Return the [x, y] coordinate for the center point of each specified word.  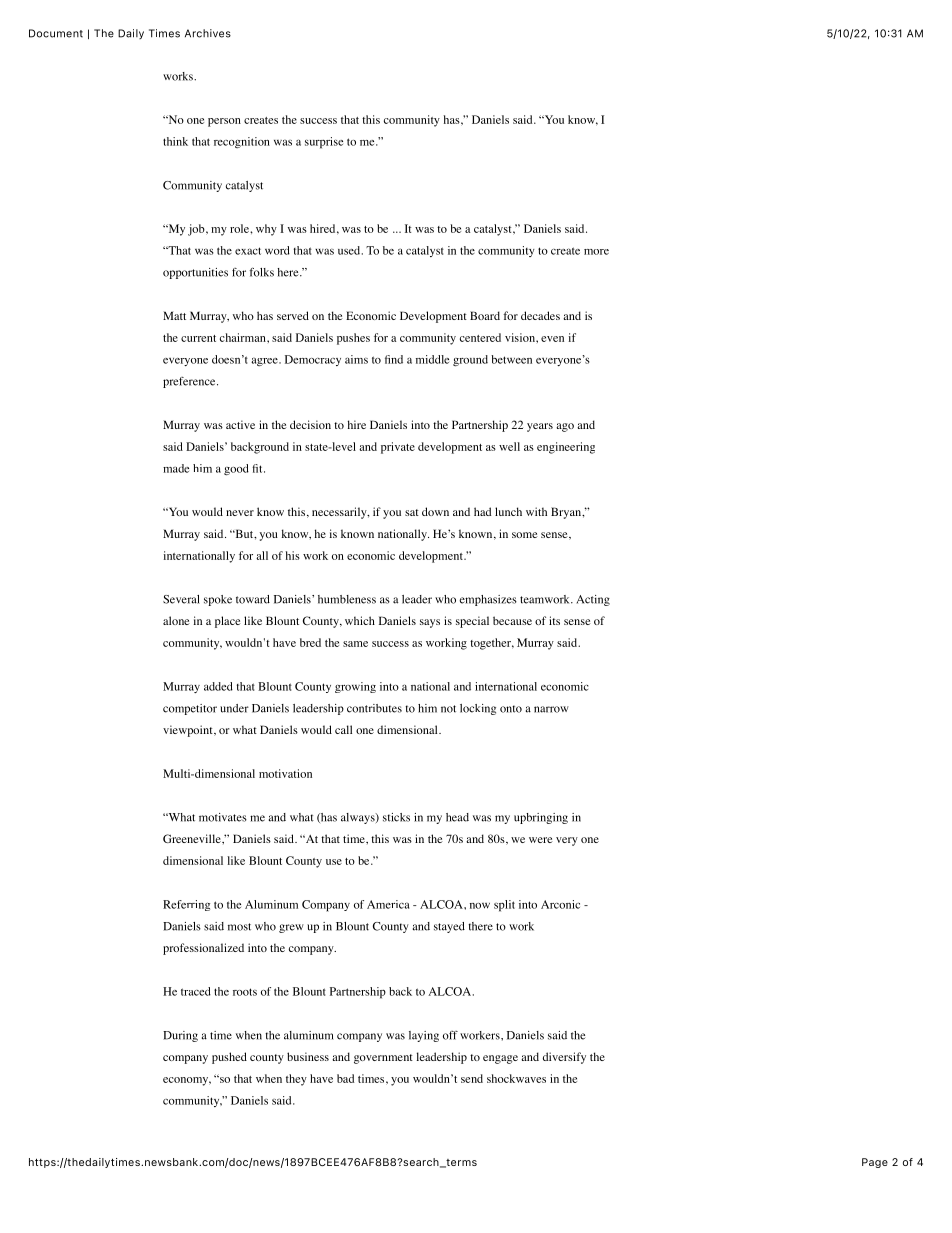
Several [181, 599]
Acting [593, 600]
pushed [229, 1058]
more [596, 252]
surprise [324, 143]
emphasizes [488, 600]
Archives [208, 33]
